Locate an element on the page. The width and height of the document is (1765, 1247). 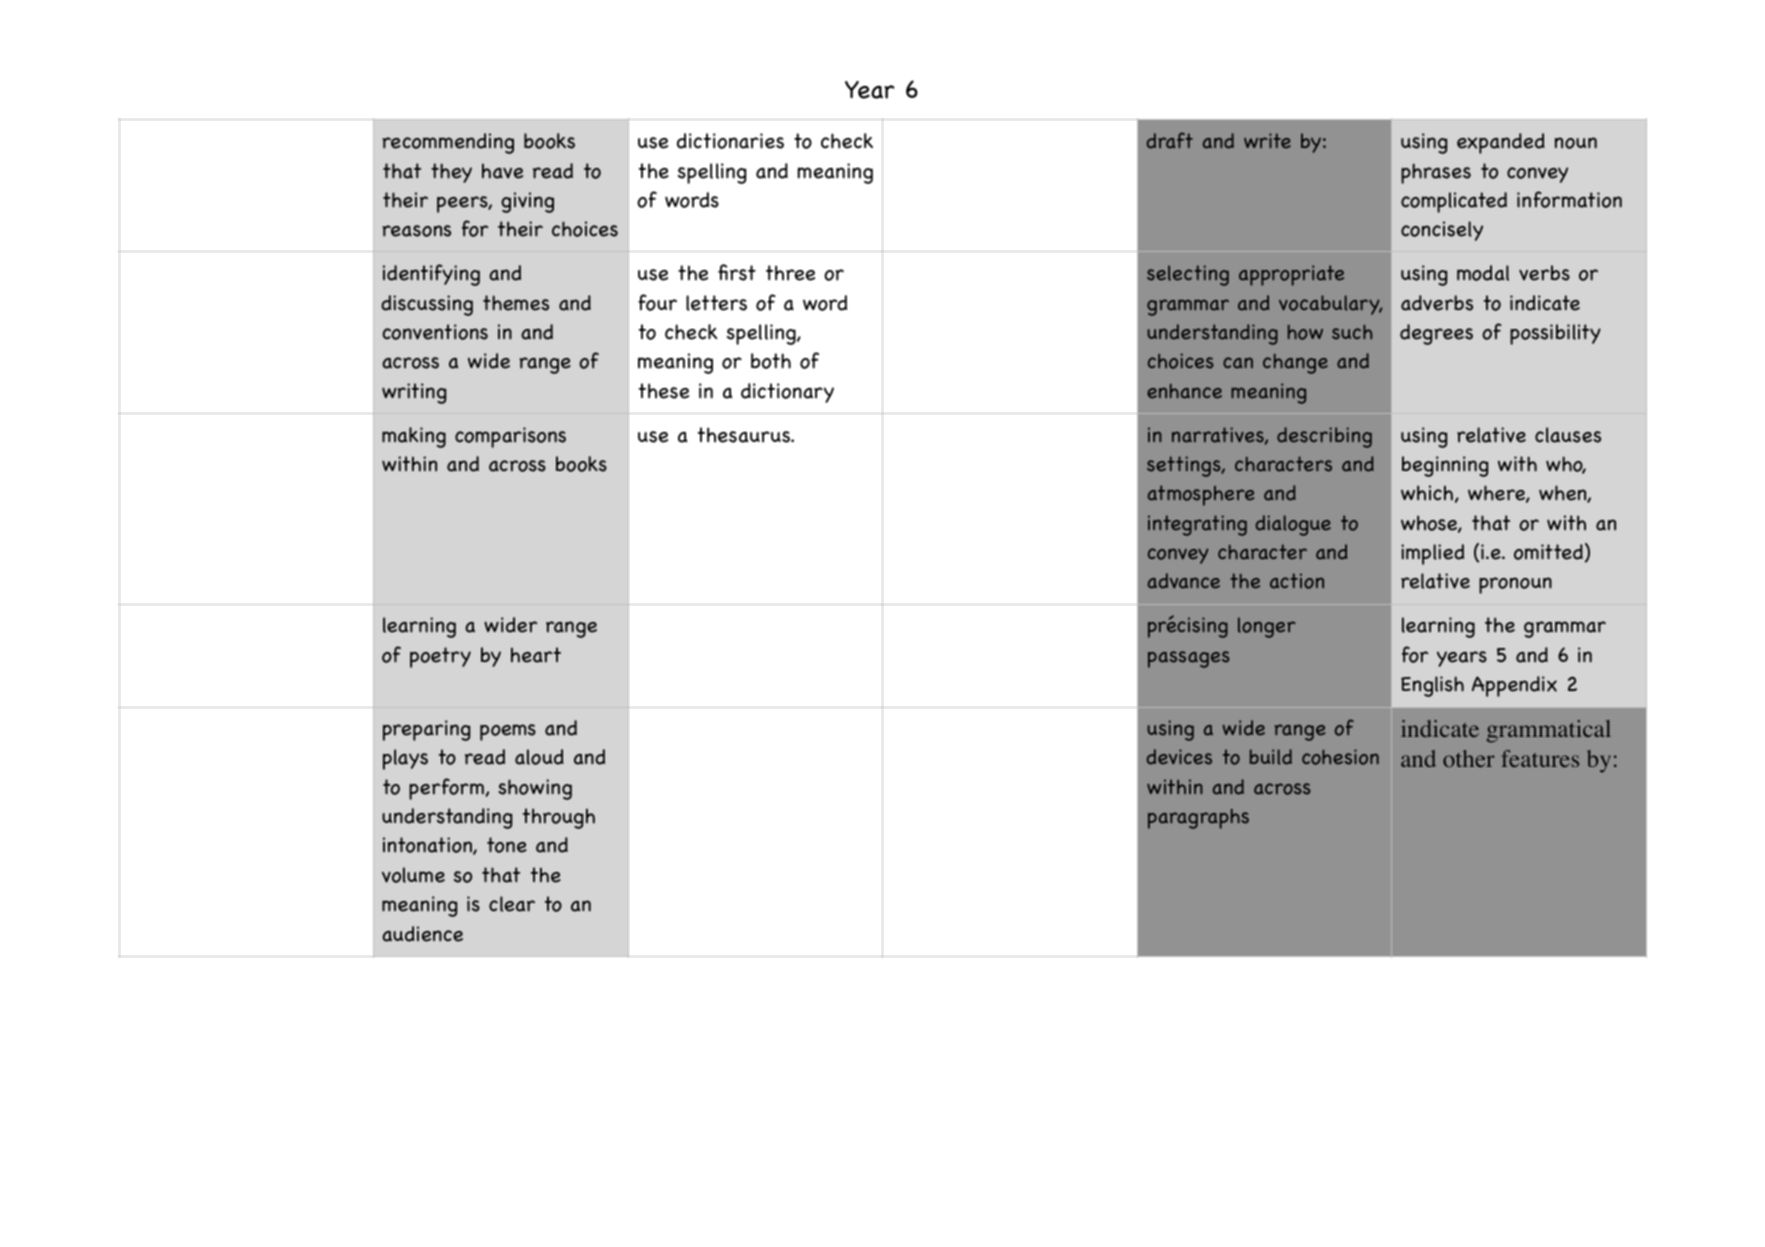
draft is located at coordinates (1170, 140).
